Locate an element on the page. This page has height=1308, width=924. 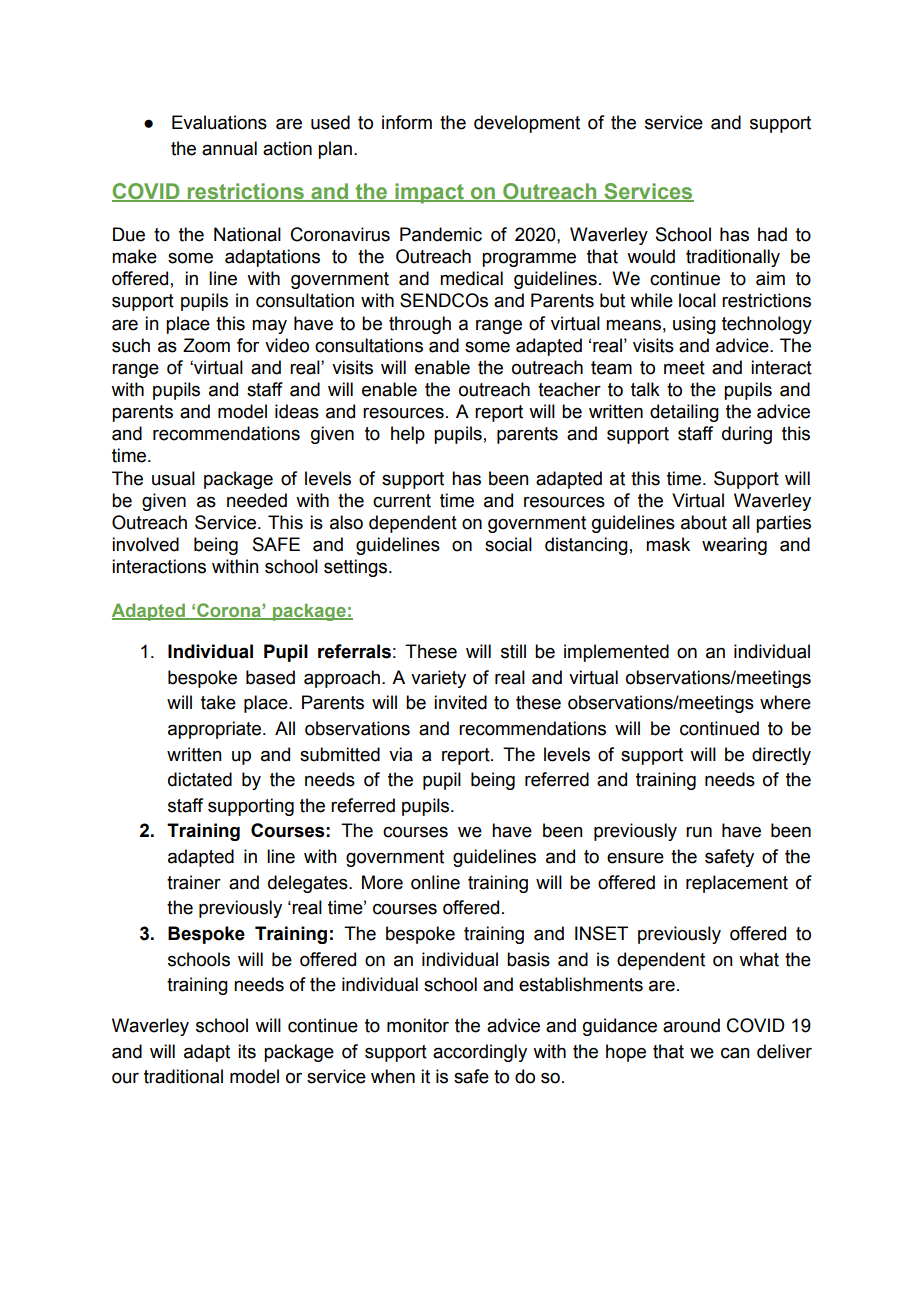
Zoom is located at coordinates (206, 345).
